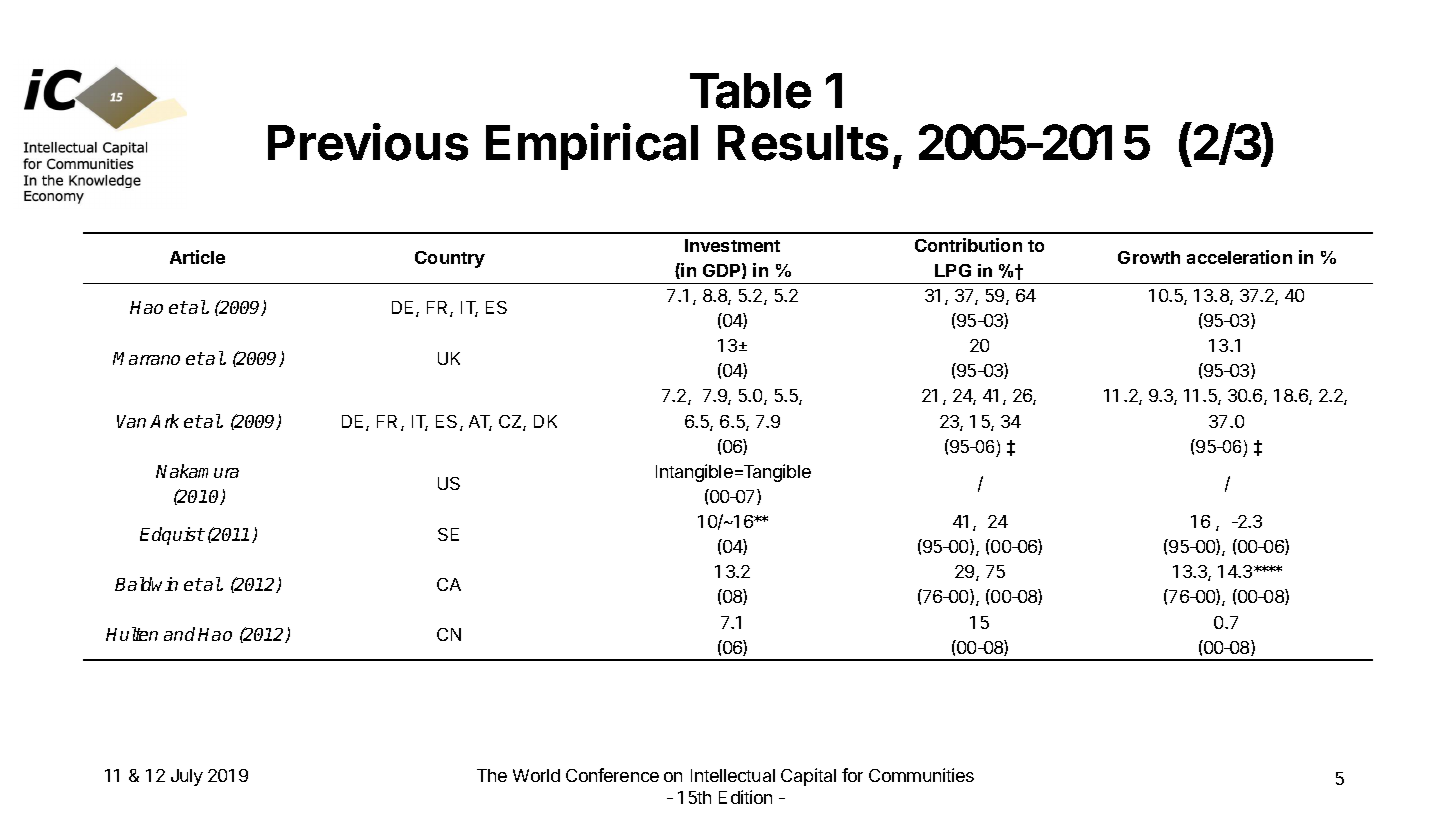  What do you see at coordinates (750, 91) in the screenshot?
I see `Table` at bounding box center [750, 91].
